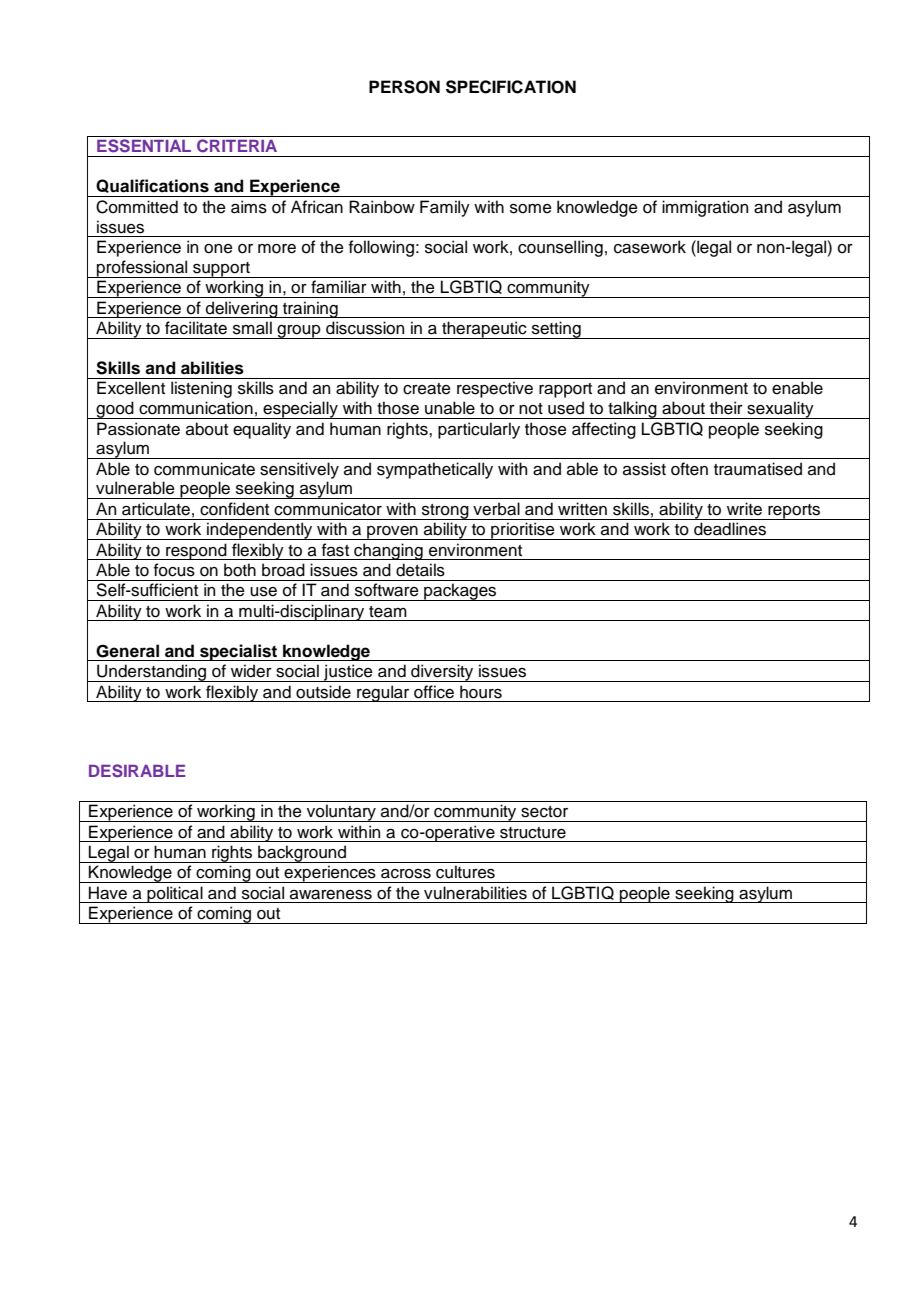 The height and width of the page is (1307, 924). Describe the element at coordinates (406, 874) in the page. I see `across` at that location.
